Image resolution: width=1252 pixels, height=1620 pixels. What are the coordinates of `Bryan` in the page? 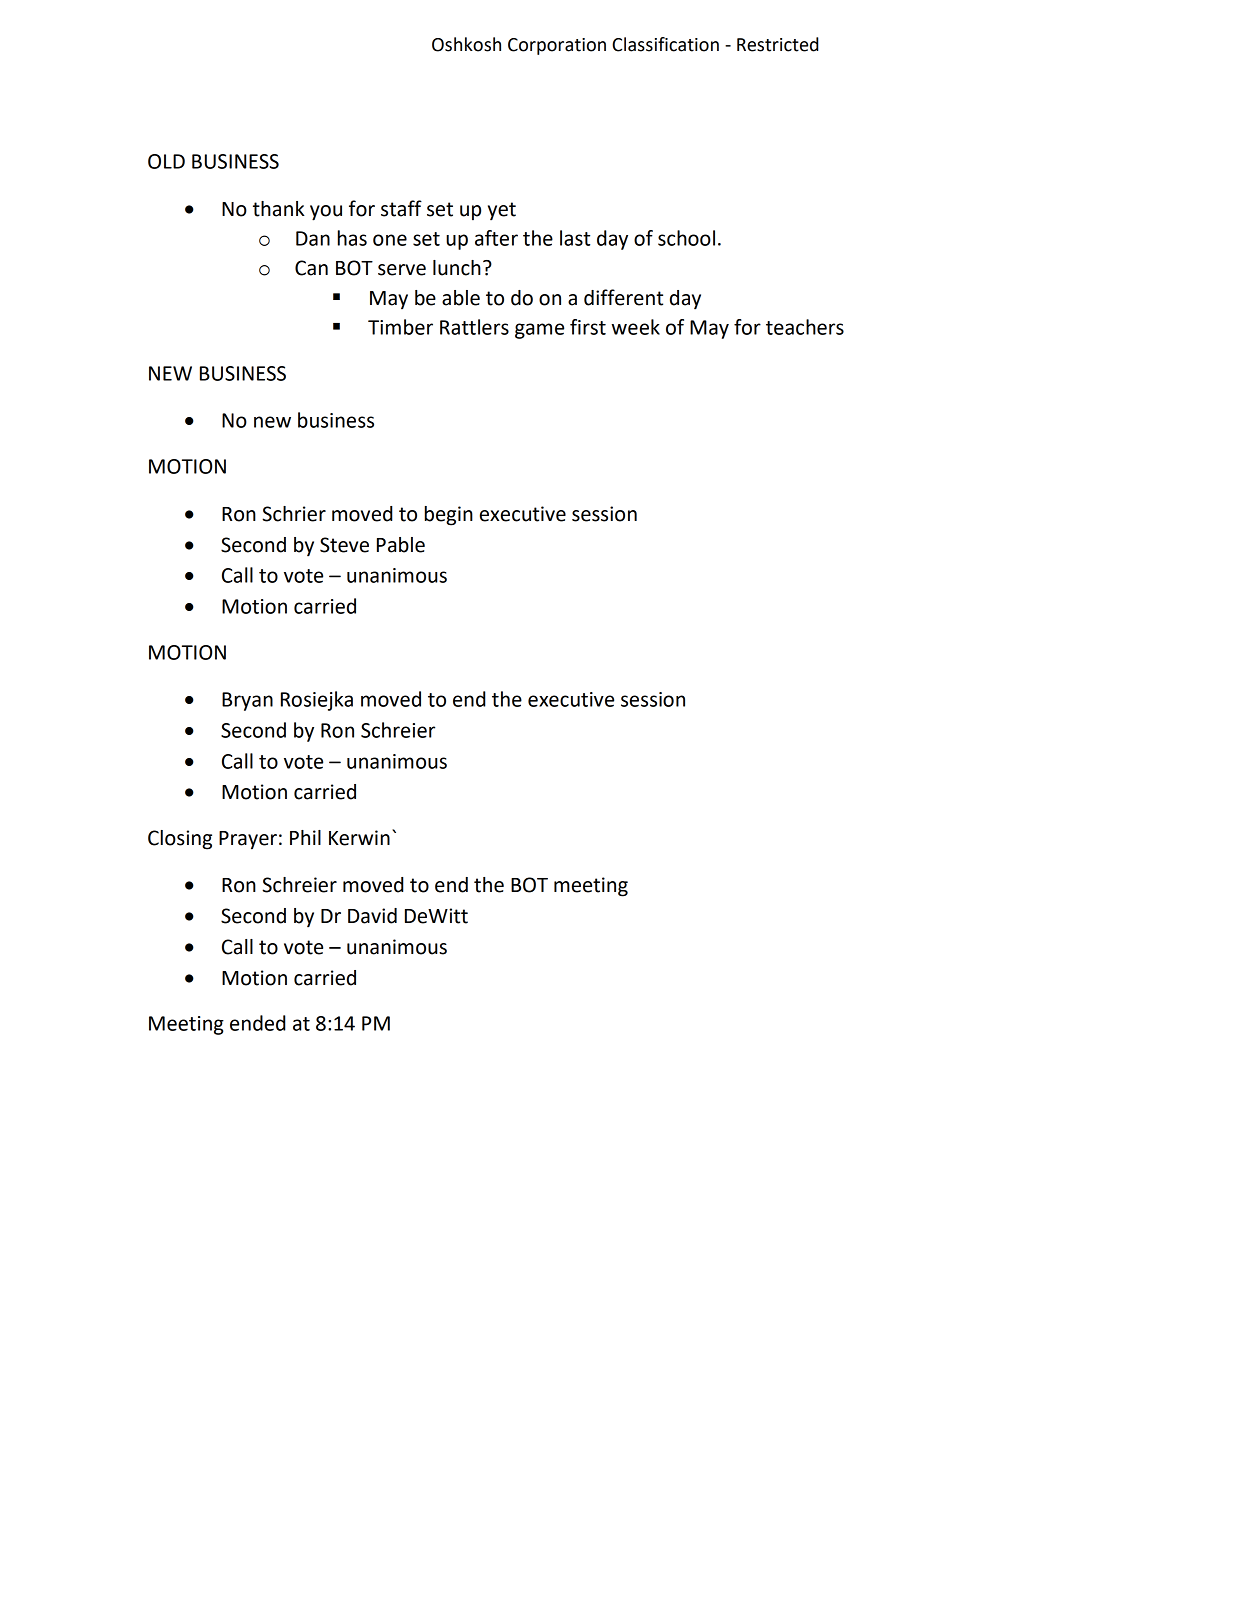 It's located at (247, 701).
